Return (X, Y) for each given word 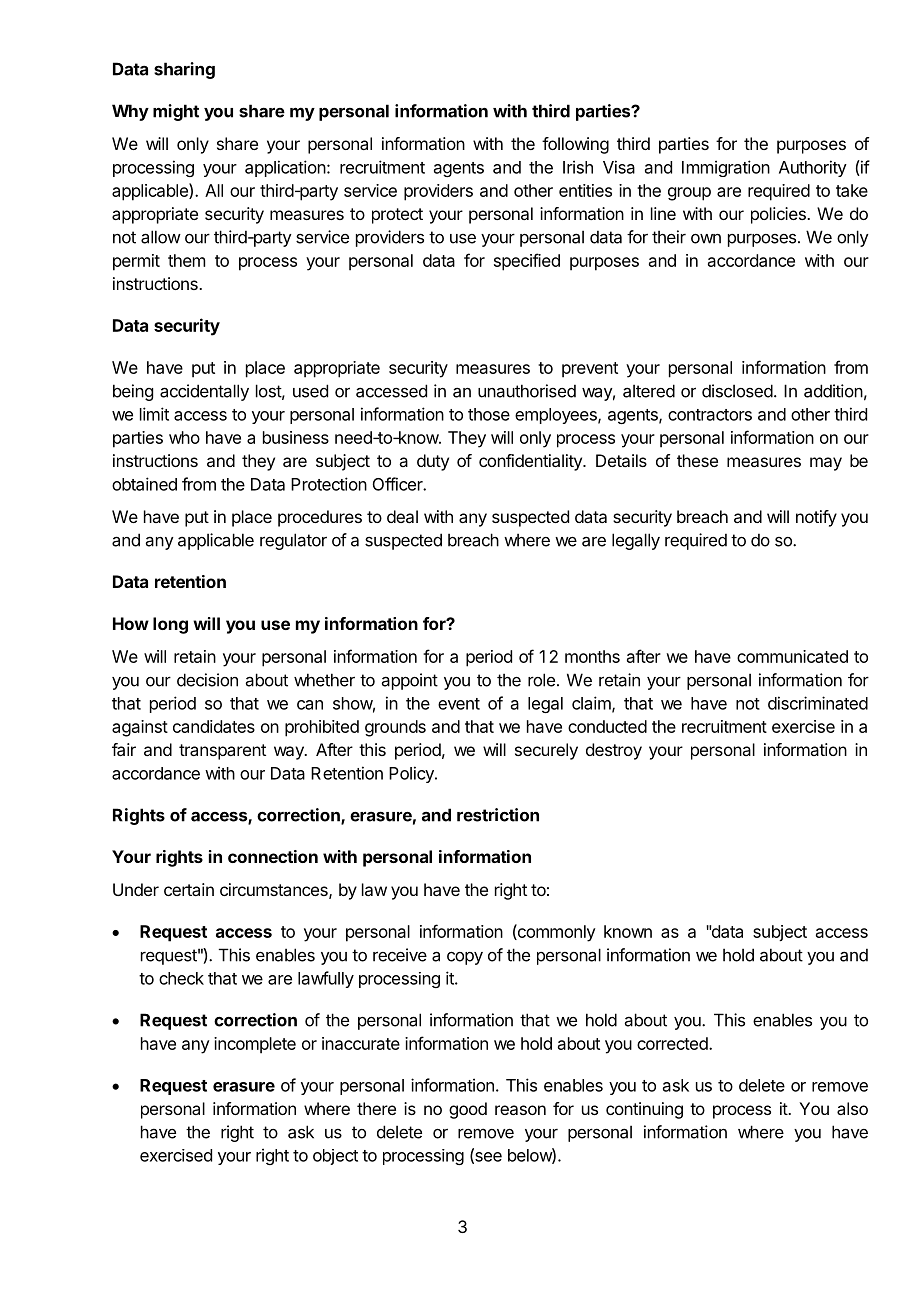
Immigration (726, 168)
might (176, 112)
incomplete (255, 1045)
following (575, 145)
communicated (792, 656)
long (170, 625)
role (541, 680)
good (468, 1110)
